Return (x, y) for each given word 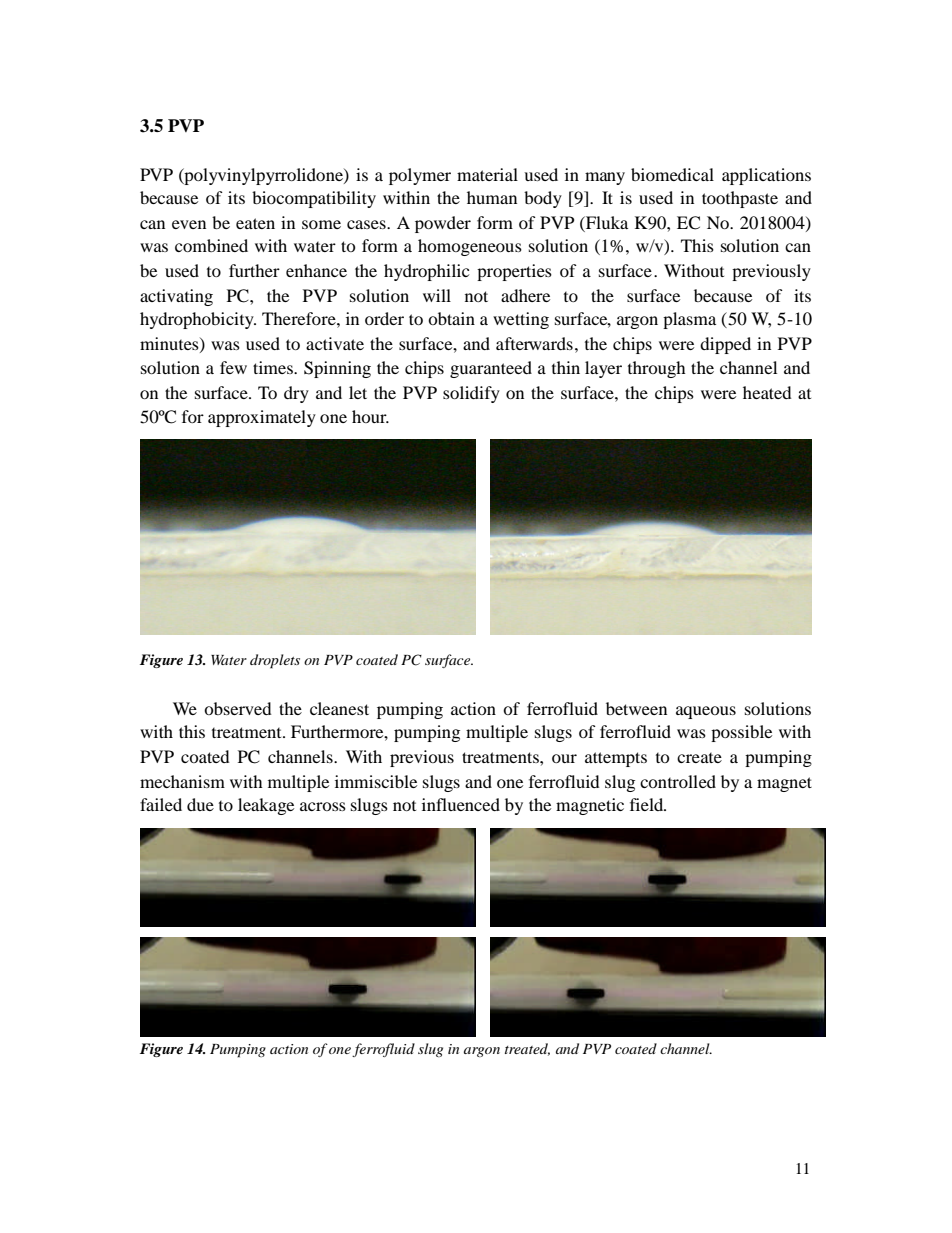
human (492, 197)
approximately (262, 418)
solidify (471, 394)
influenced (461, 804)
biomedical (672, 174)
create (699, 758)
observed (238, 708)
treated (527, 1049)
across (323, 806)
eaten (255, 223)
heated (767, 392)
